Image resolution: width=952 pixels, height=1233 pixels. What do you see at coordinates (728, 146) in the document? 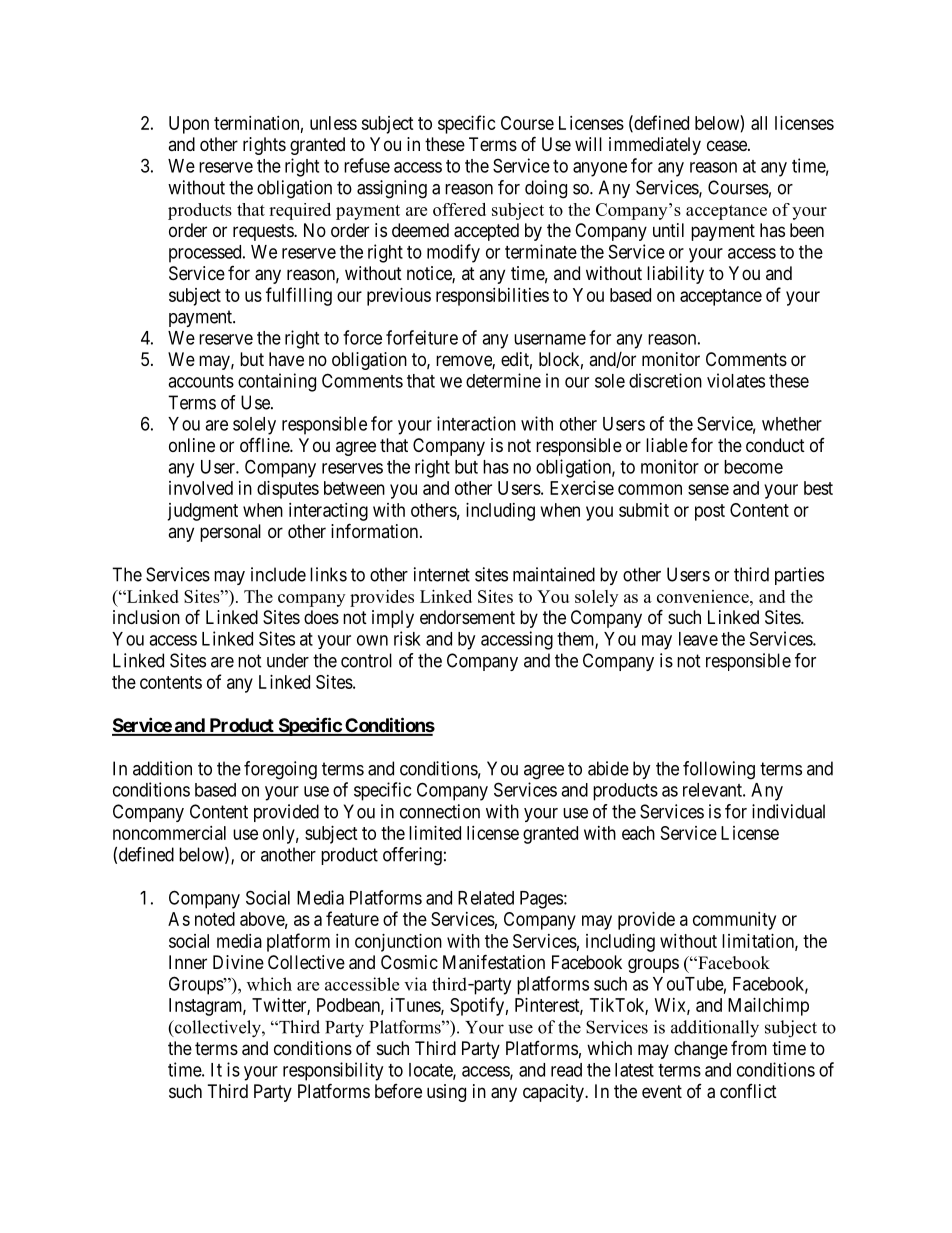
I see `cease` at bounding box center [728, 146].
